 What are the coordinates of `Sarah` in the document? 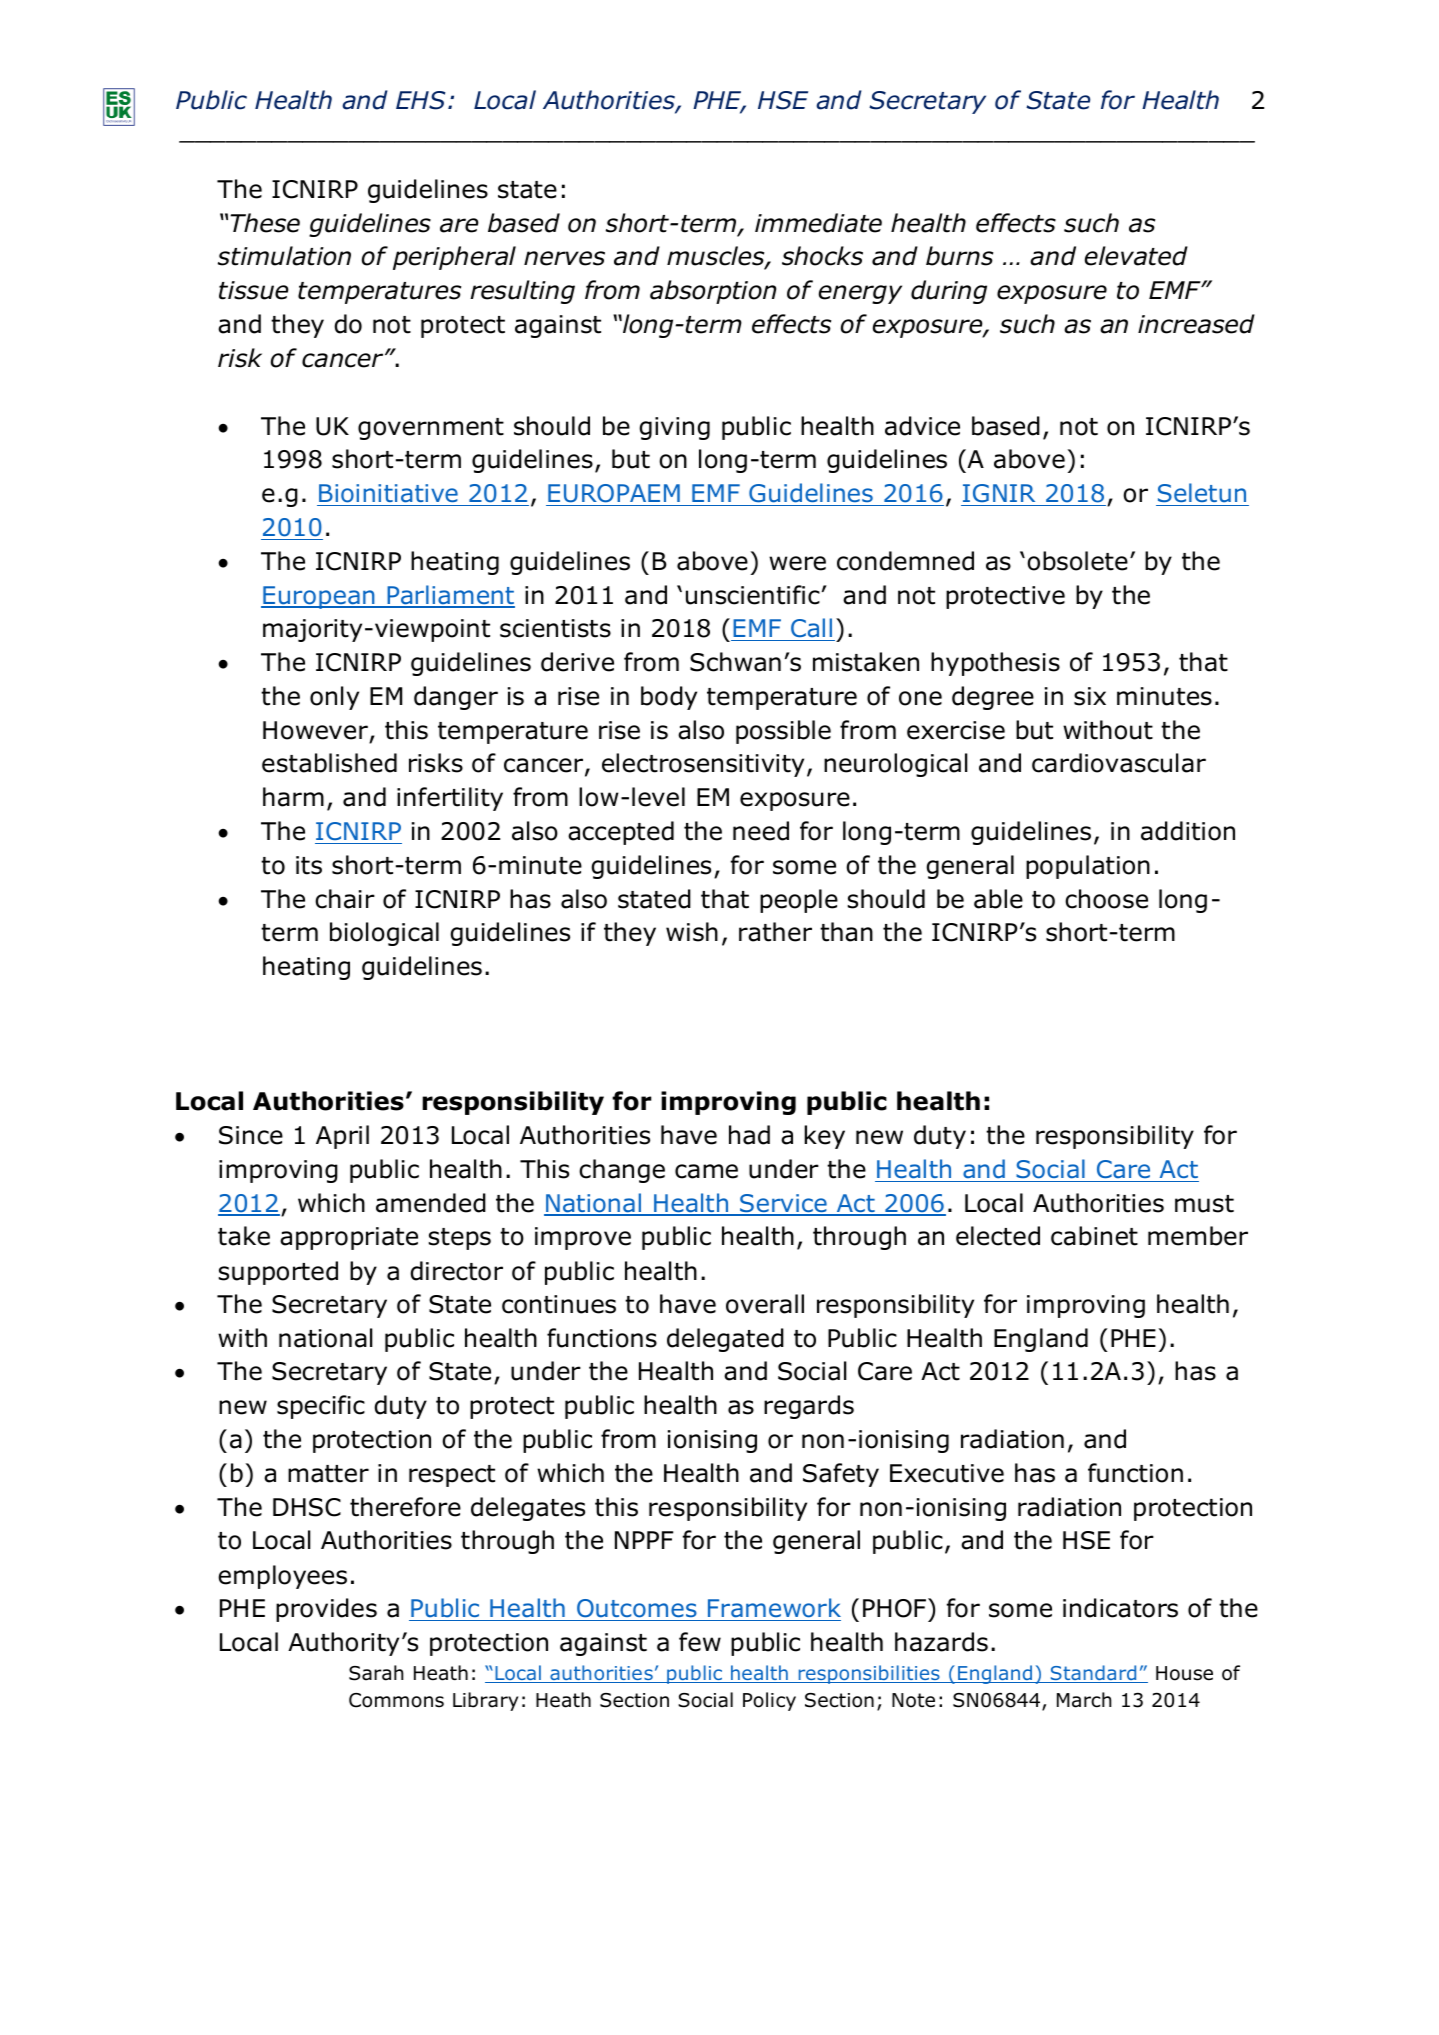 It's located at (376, 1673).
